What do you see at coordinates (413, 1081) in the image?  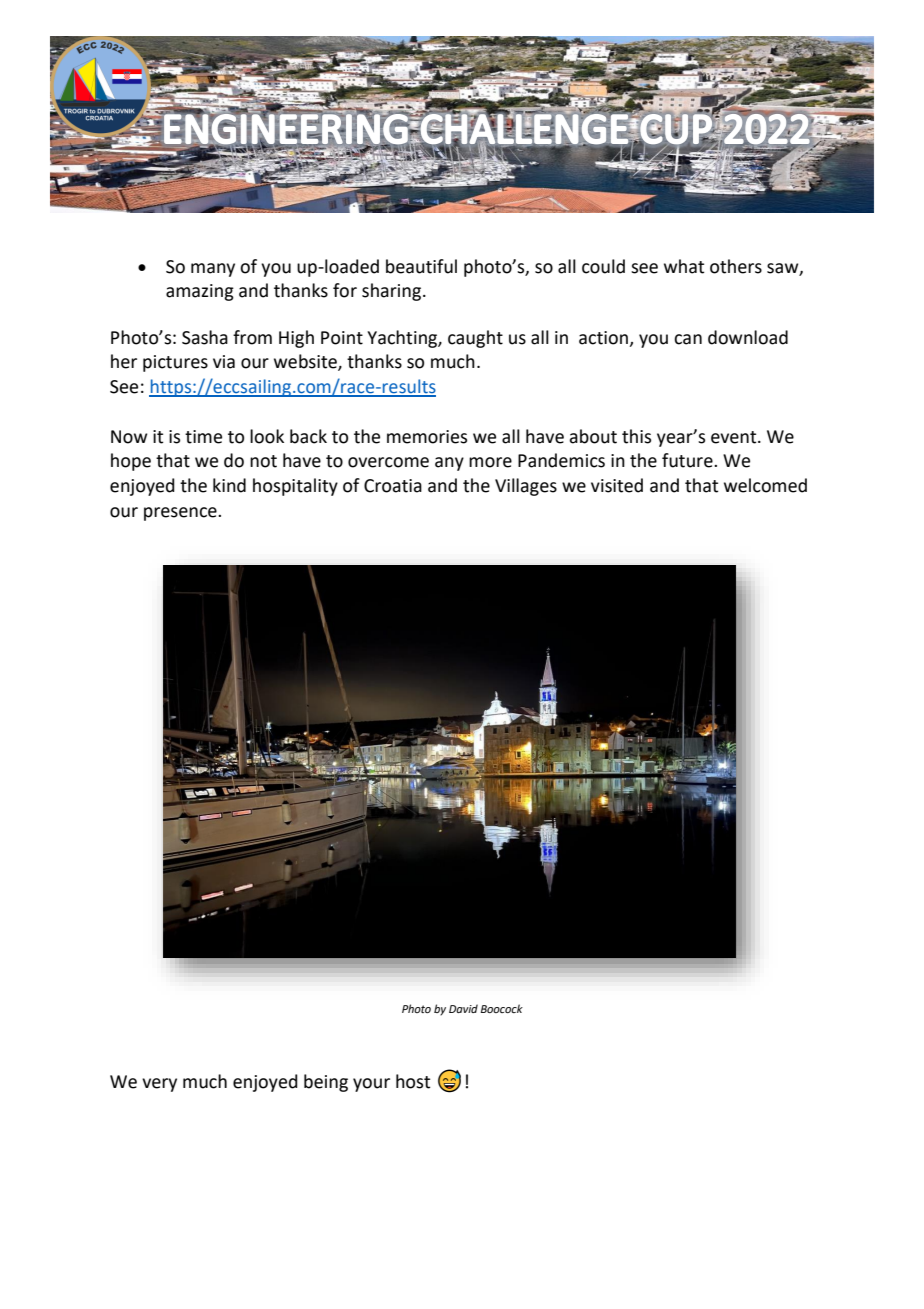 I see `host` at bounding box center [413, 1081].
